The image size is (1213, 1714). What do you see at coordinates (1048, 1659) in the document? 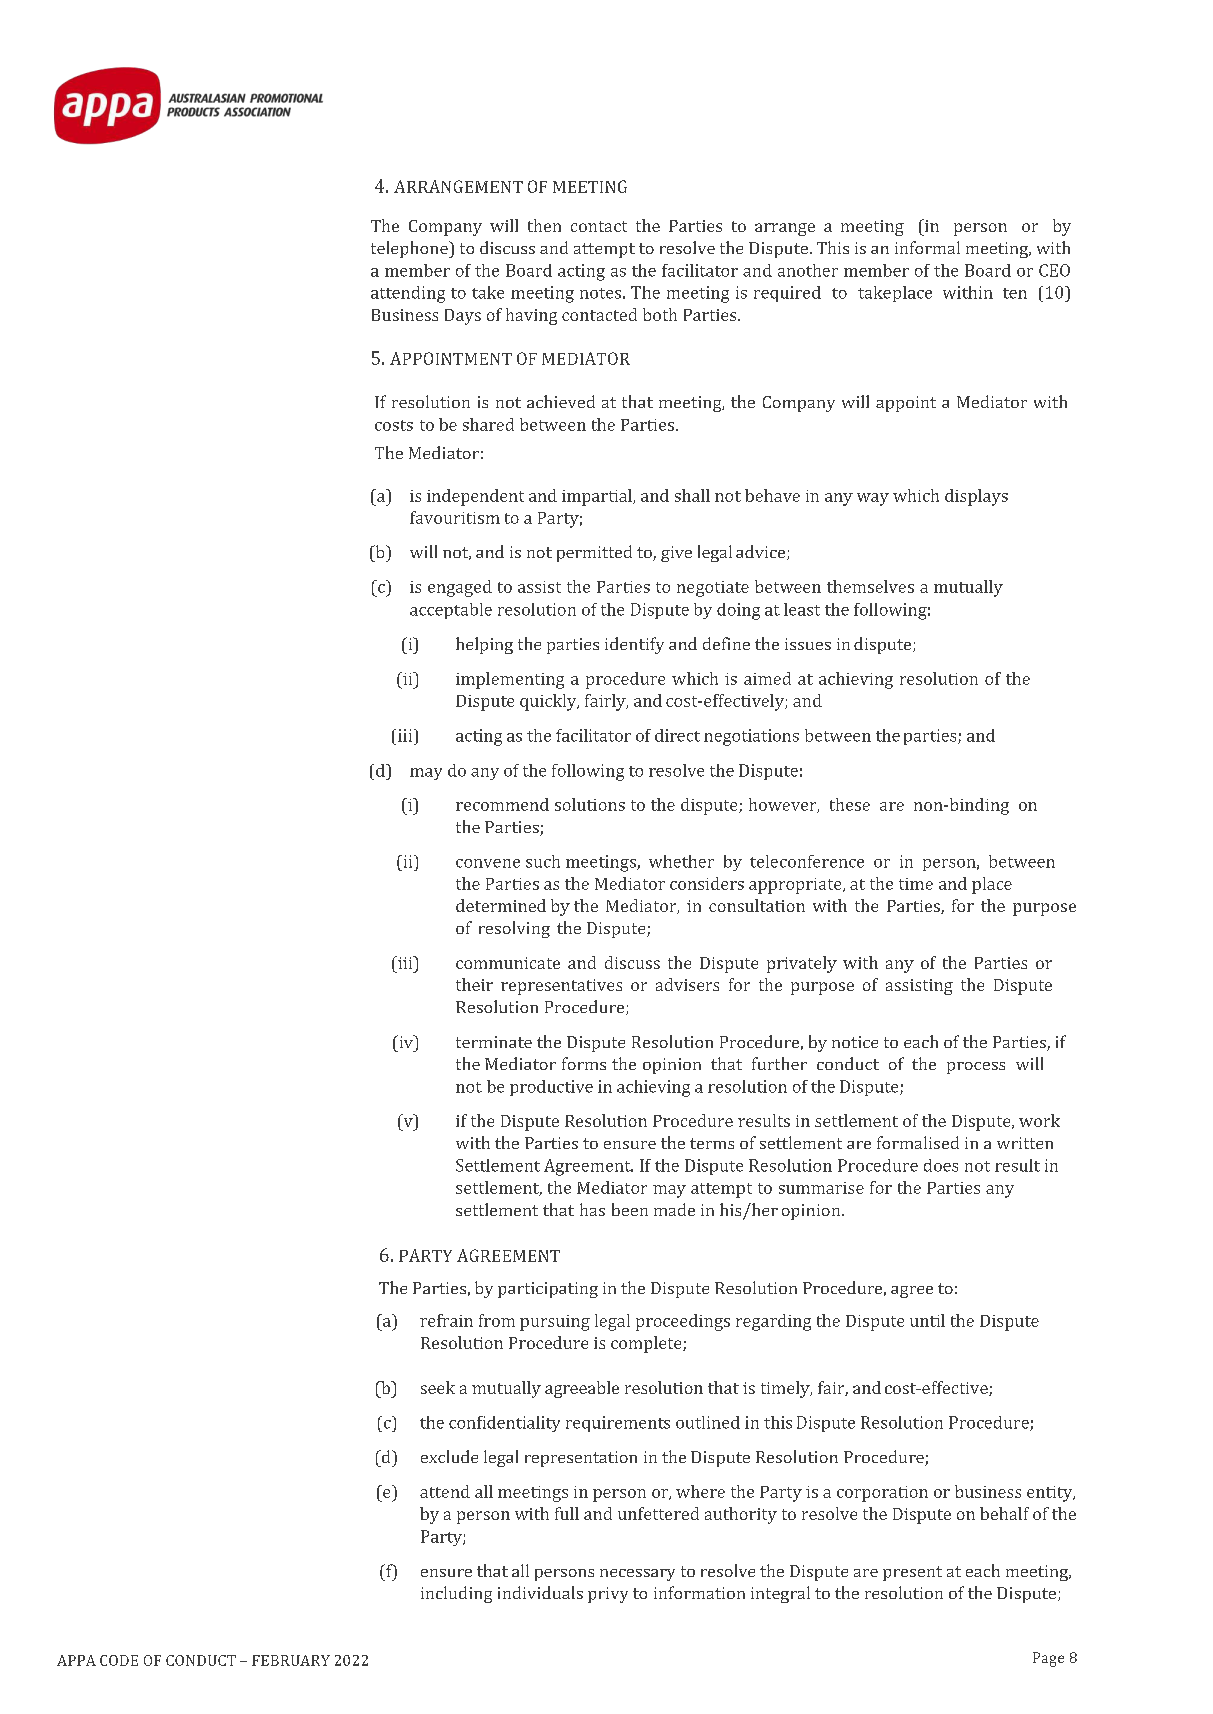
I see `Page` at bounding box center [1048, 1659].
